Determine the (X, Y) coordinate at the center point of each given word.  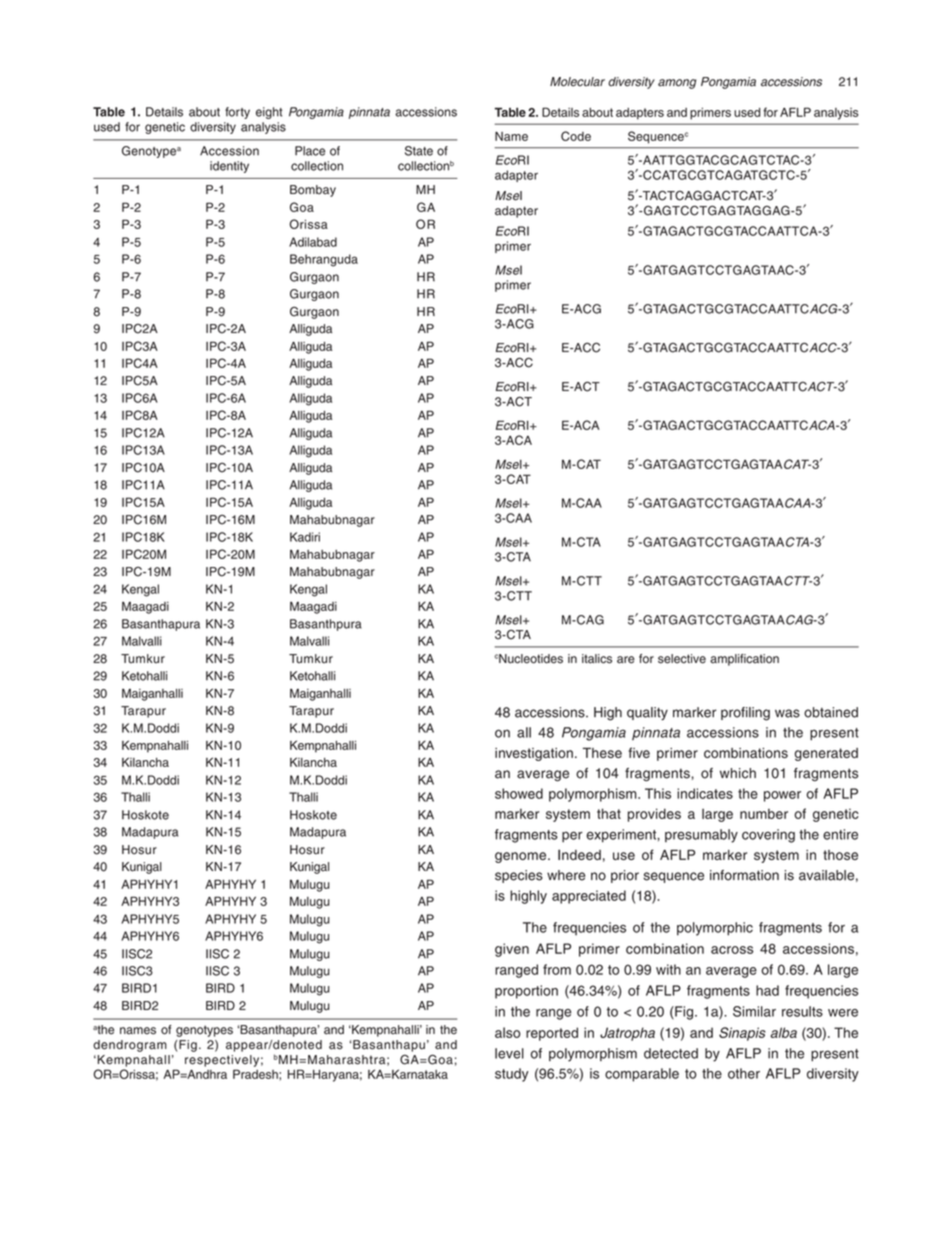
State (419, 151)
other (744, 1073)
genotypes (204, 1031)
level (509, 1053)
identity (229, 167)
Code (576, 136)
